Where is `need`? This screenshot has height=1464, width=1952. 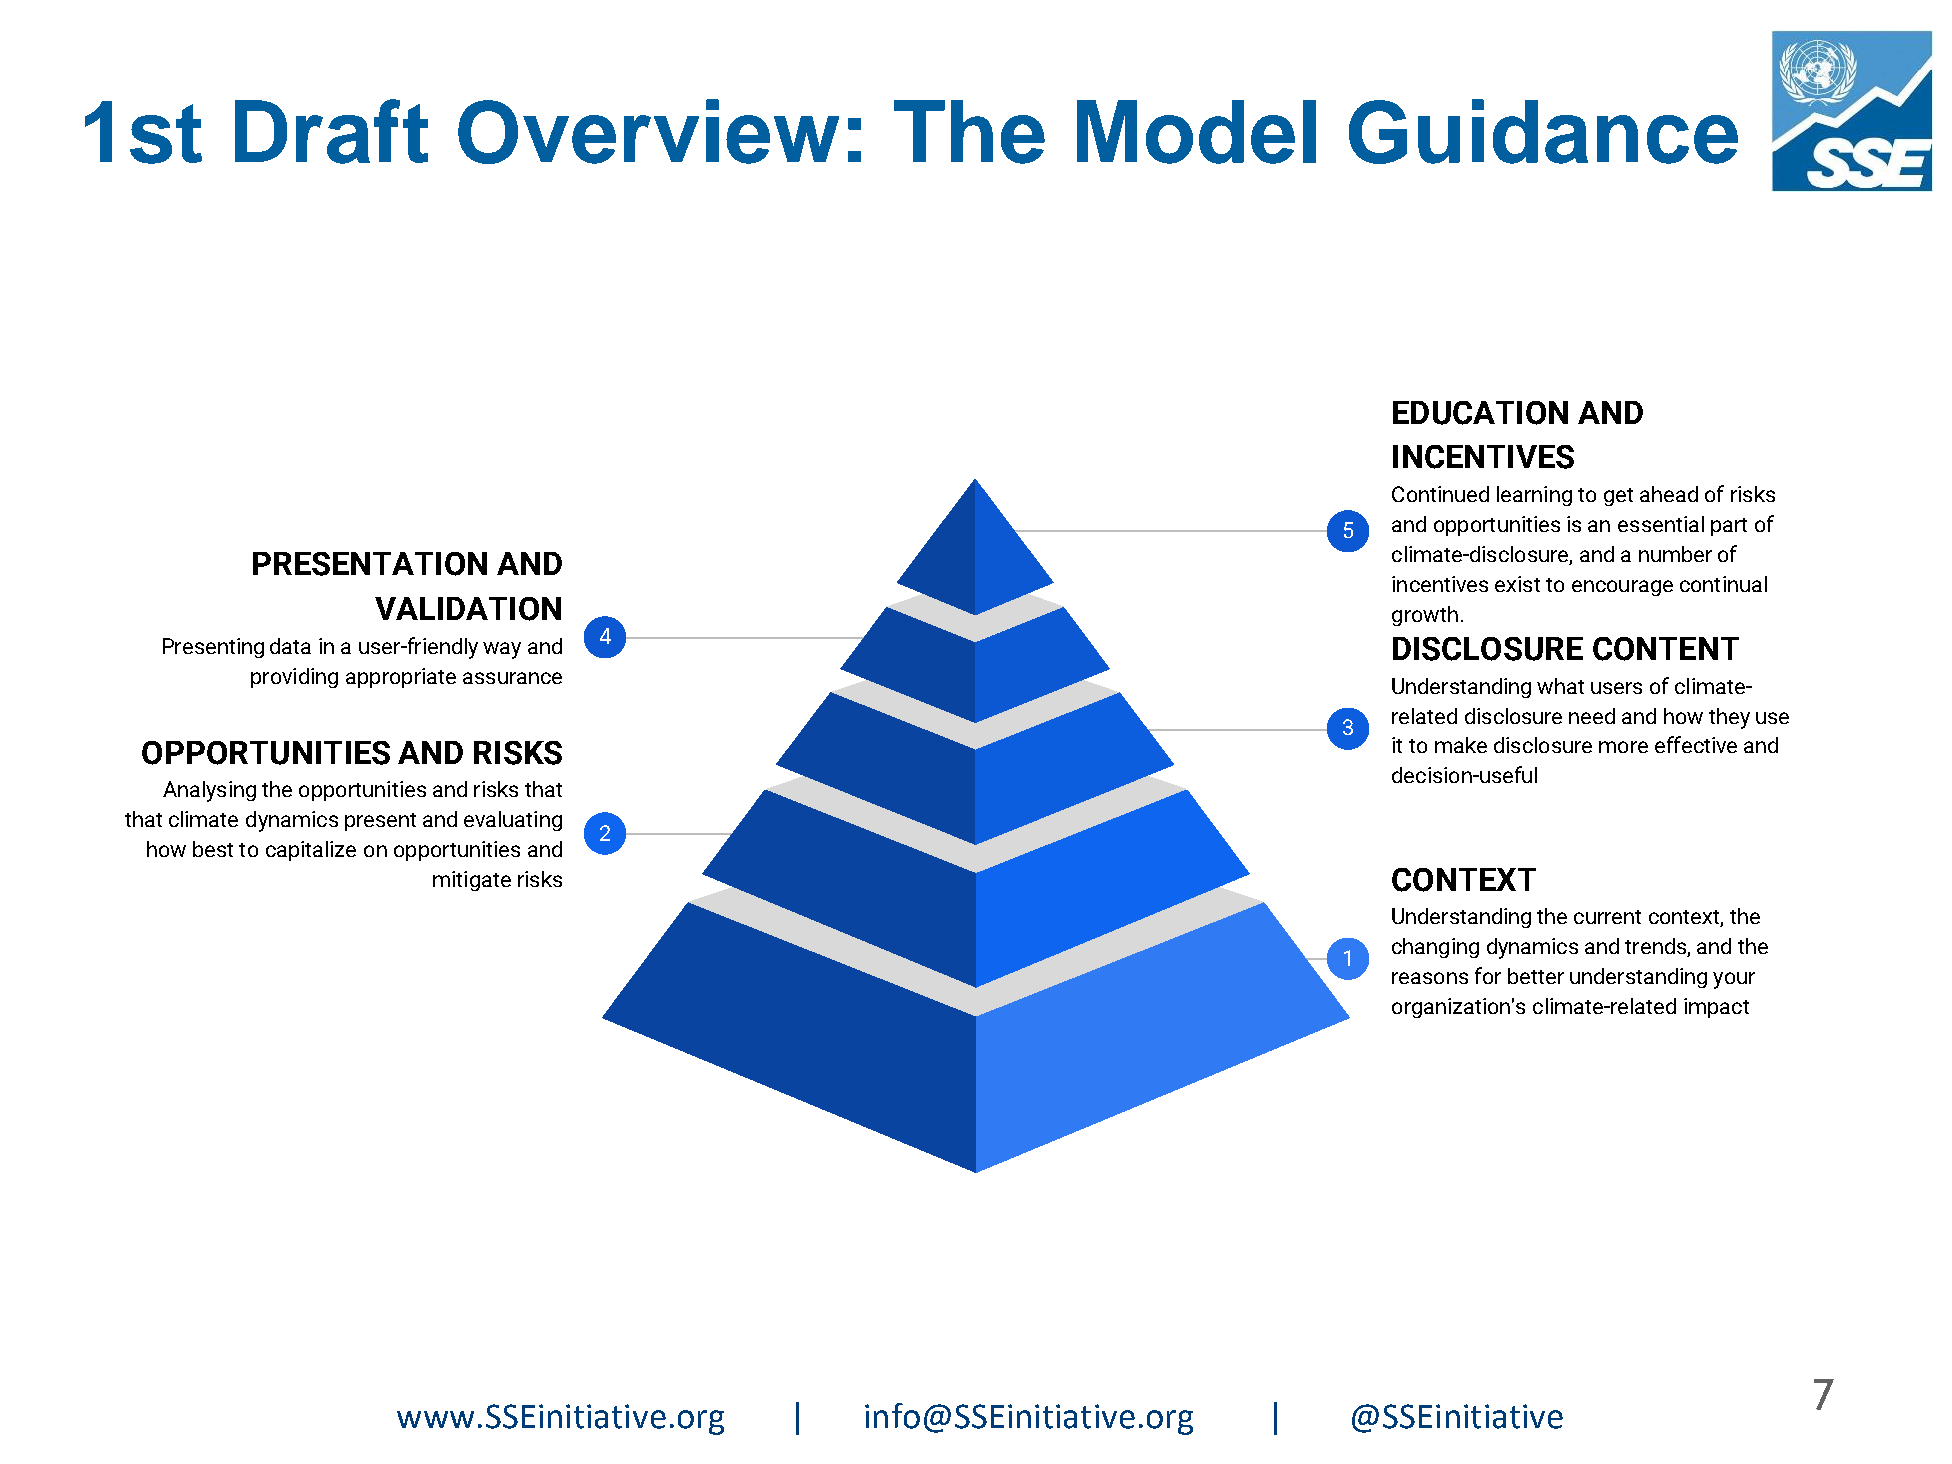
need is located at coordinates (1592, 716).
